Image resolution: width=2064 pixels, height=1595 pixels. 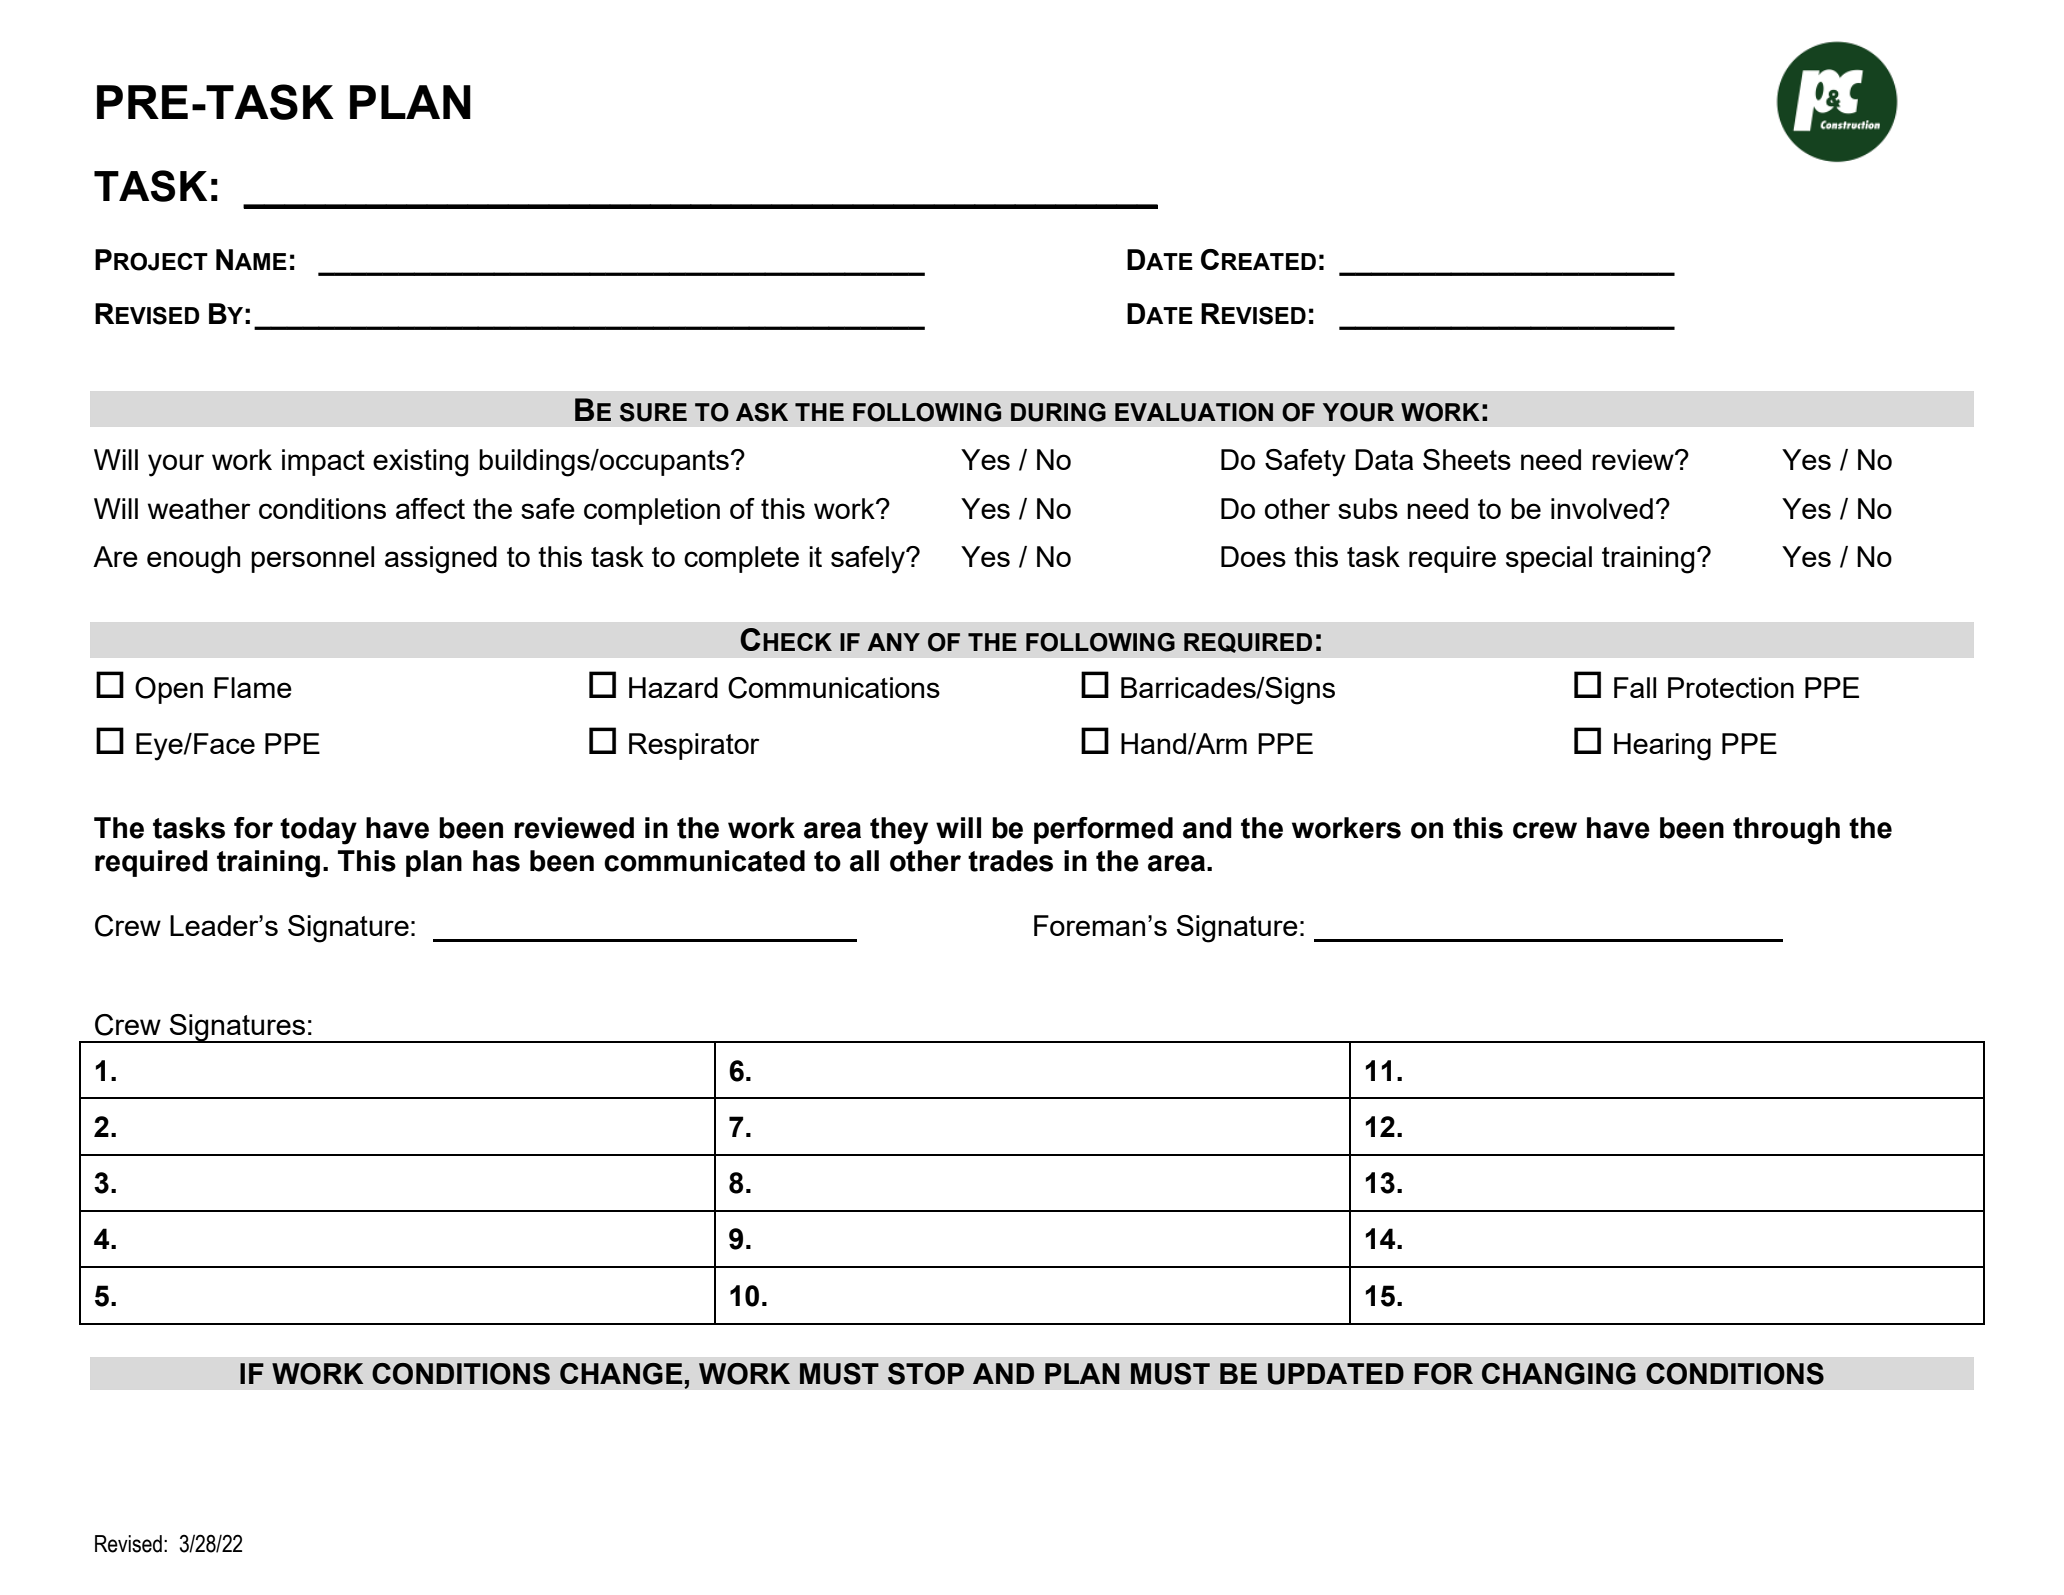 What do you see at coordinates (1559, 1374) in the document?
I see `CHANGING` at bounding box center [1559, 1374].
